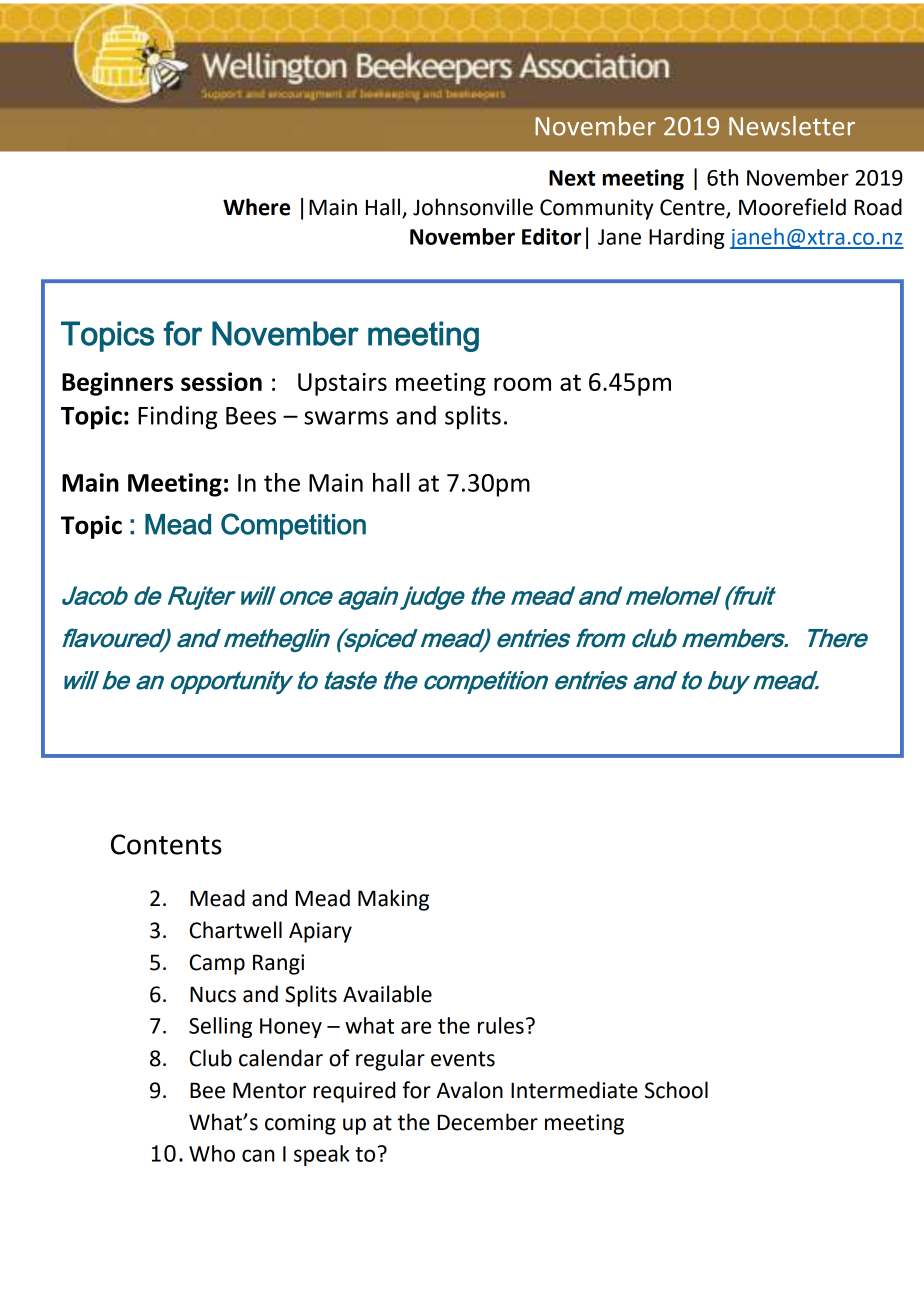 The image size is (924, 1313). What do you see at coordinates (393, 900) in the image?
I see `Making` at bounding box center [393, 900].
